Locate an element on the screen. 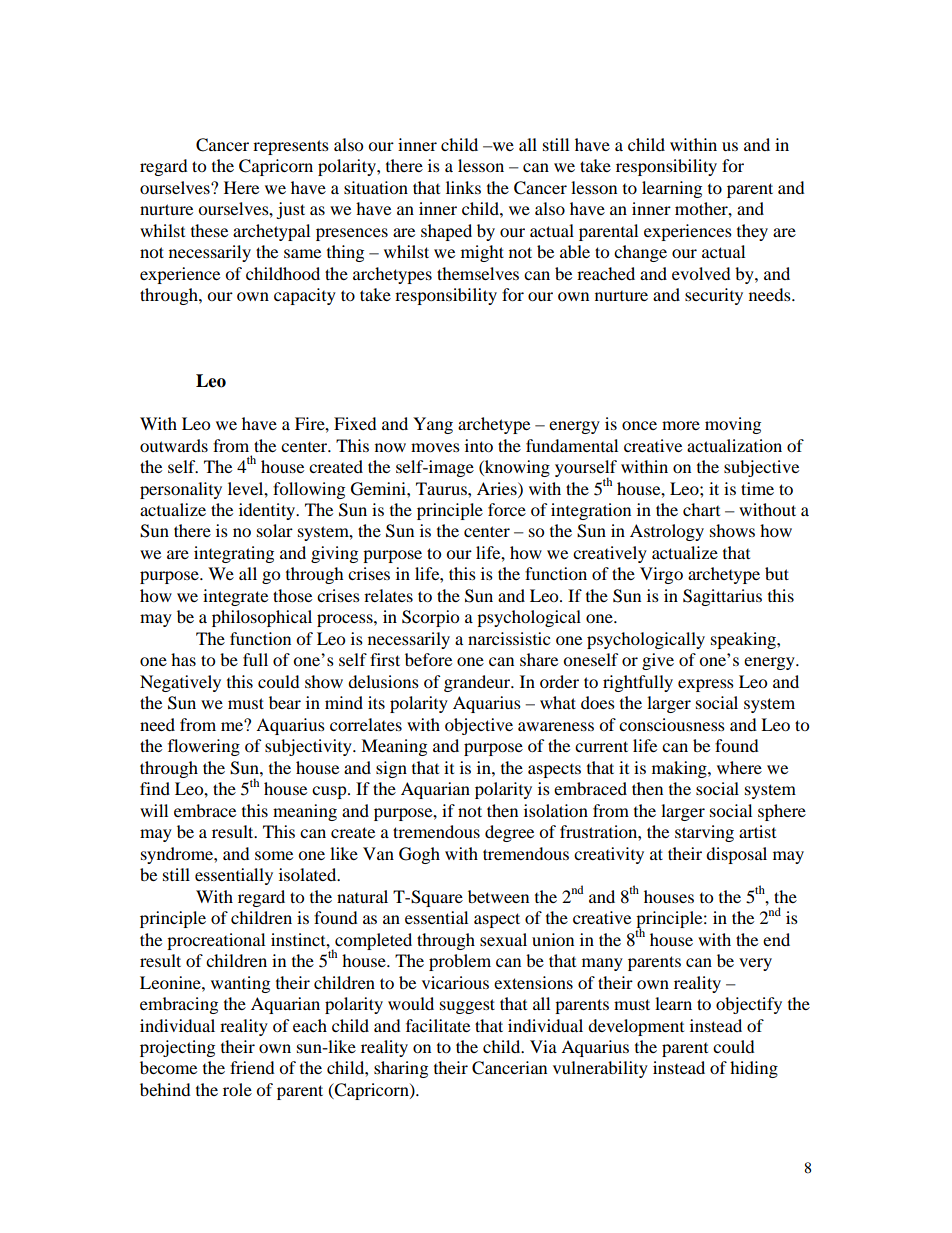  objective is located at coordinates (479, 726).
